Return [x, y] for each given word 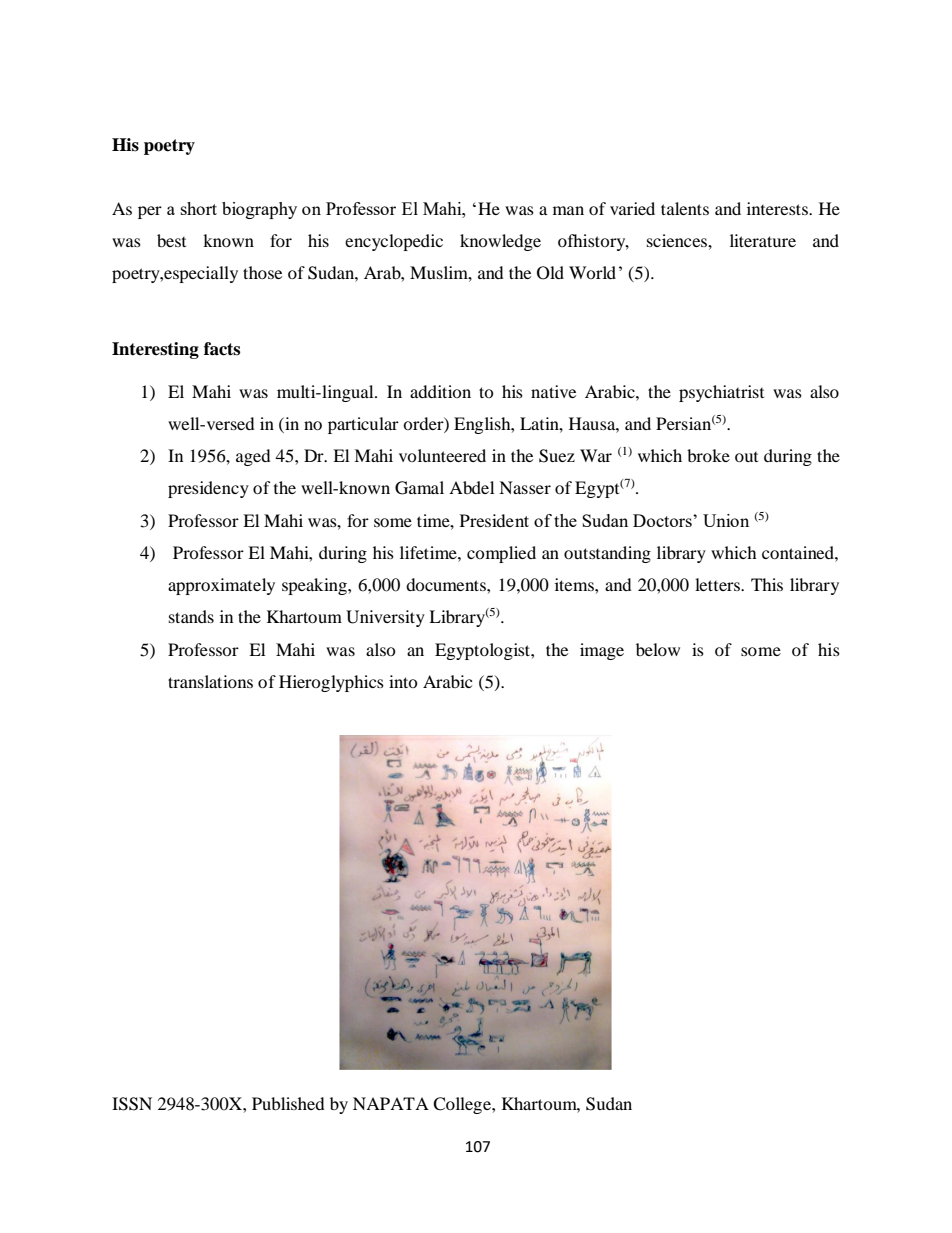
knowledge [500, 242]
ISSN [132, 1104]
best [171, 240]
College [463, 1105]
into [403, 681]
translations [210, 681]
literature [763, 240]
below [658, 649]
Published [288, 1103]
